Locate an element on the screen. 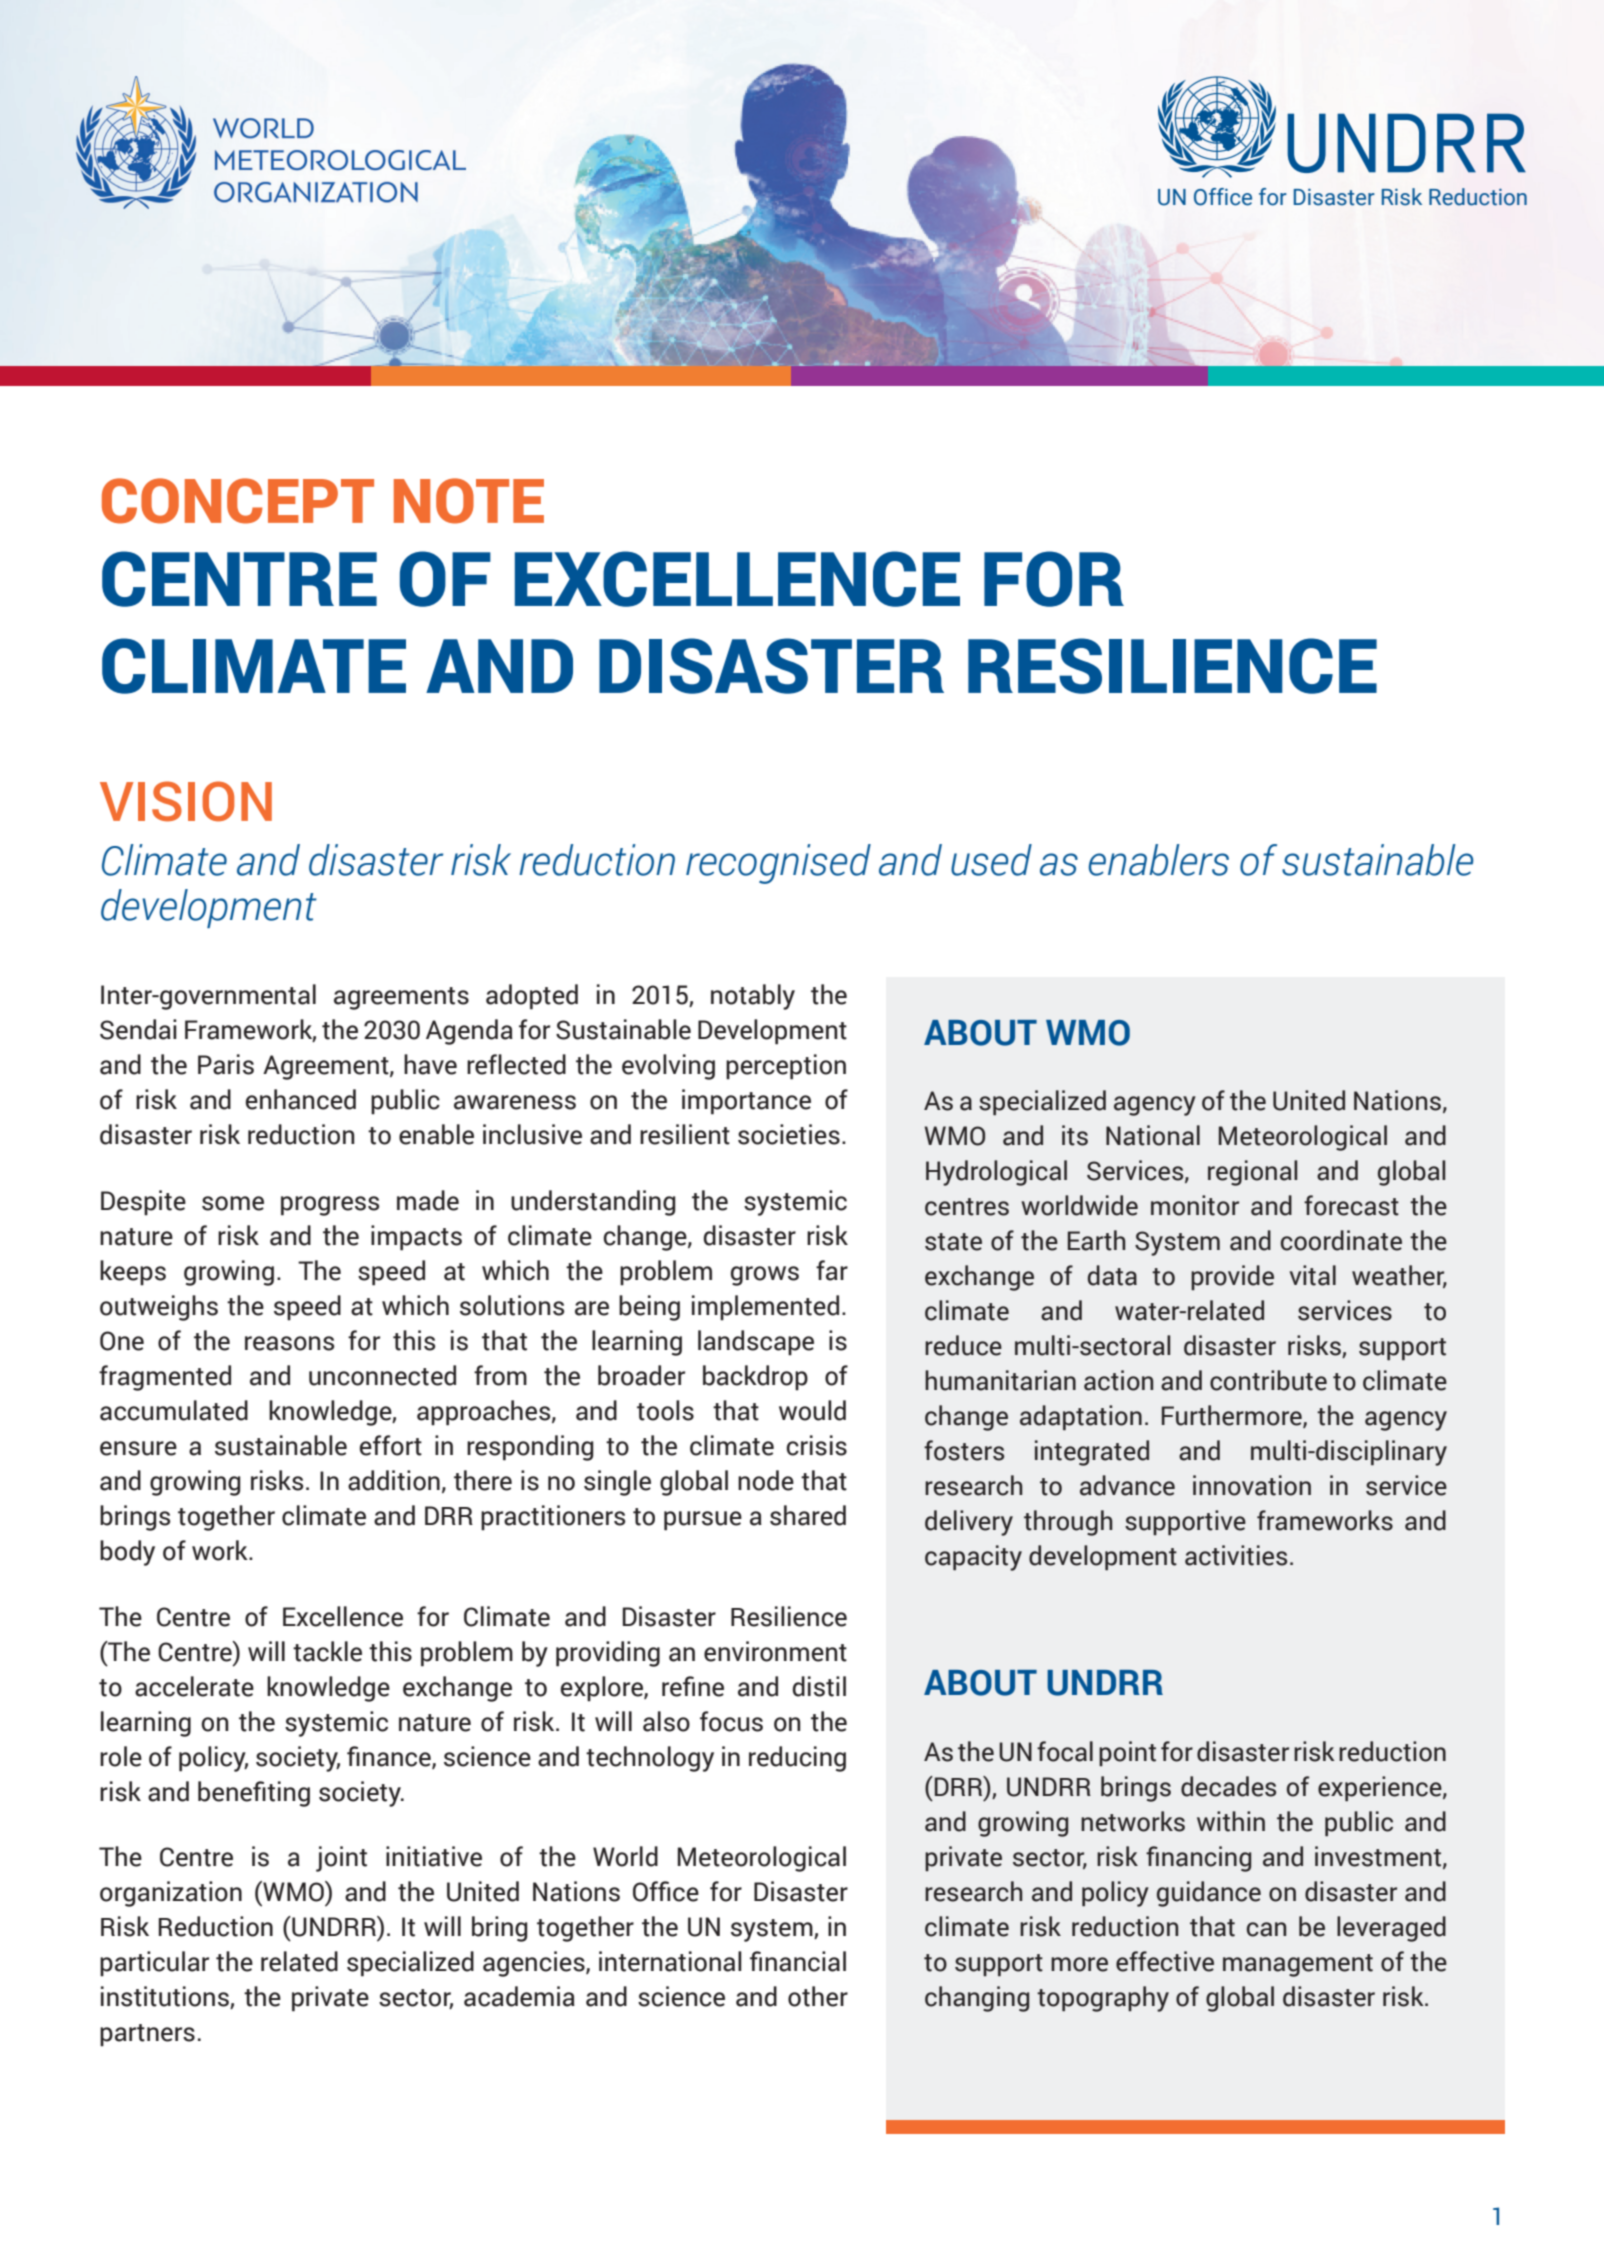  accumulated is located at coordinates (174, 1410).
